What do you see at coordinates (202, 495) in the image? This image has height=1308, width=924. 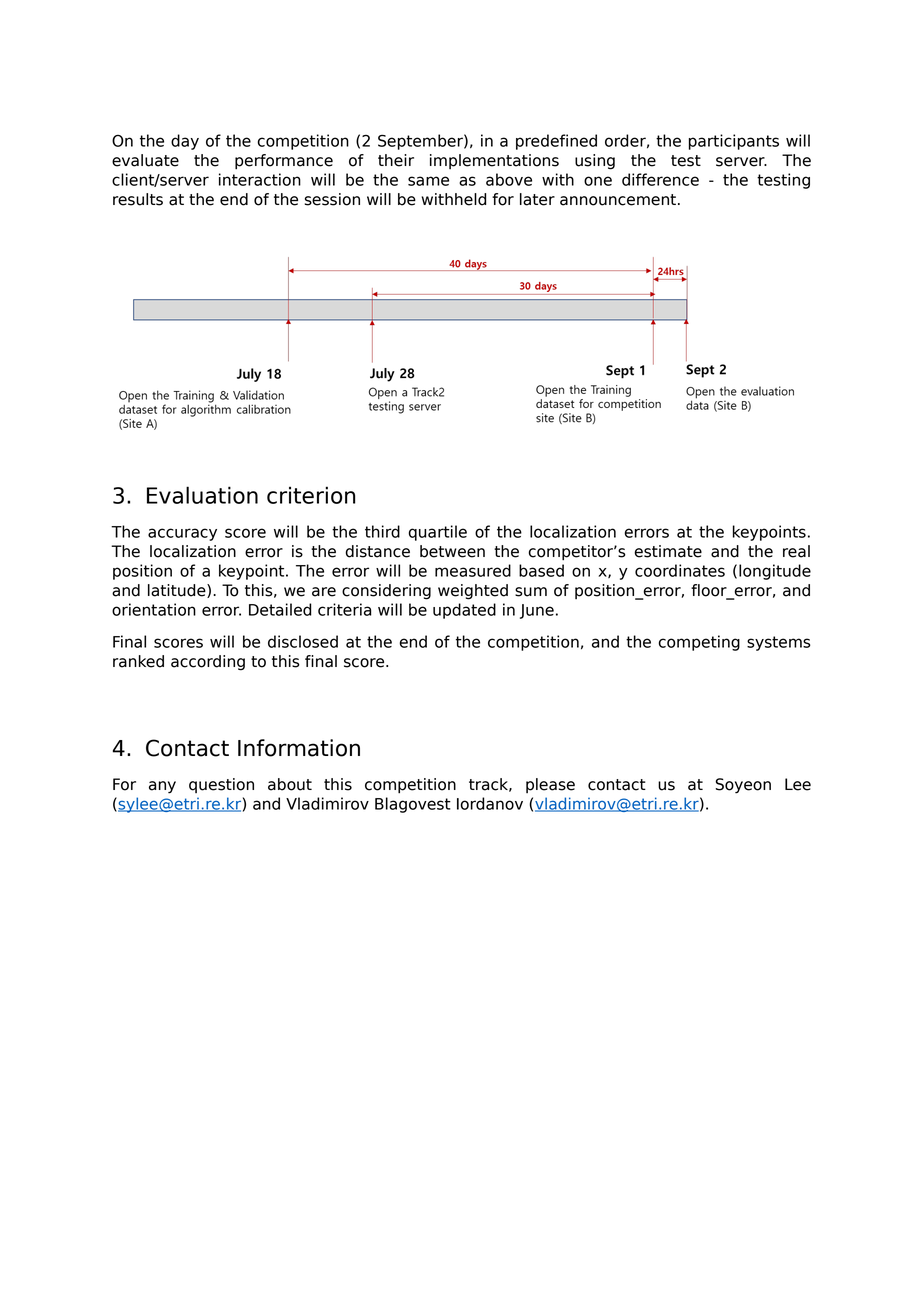 I see `Evaluation` at bounding box center [202, 495].
